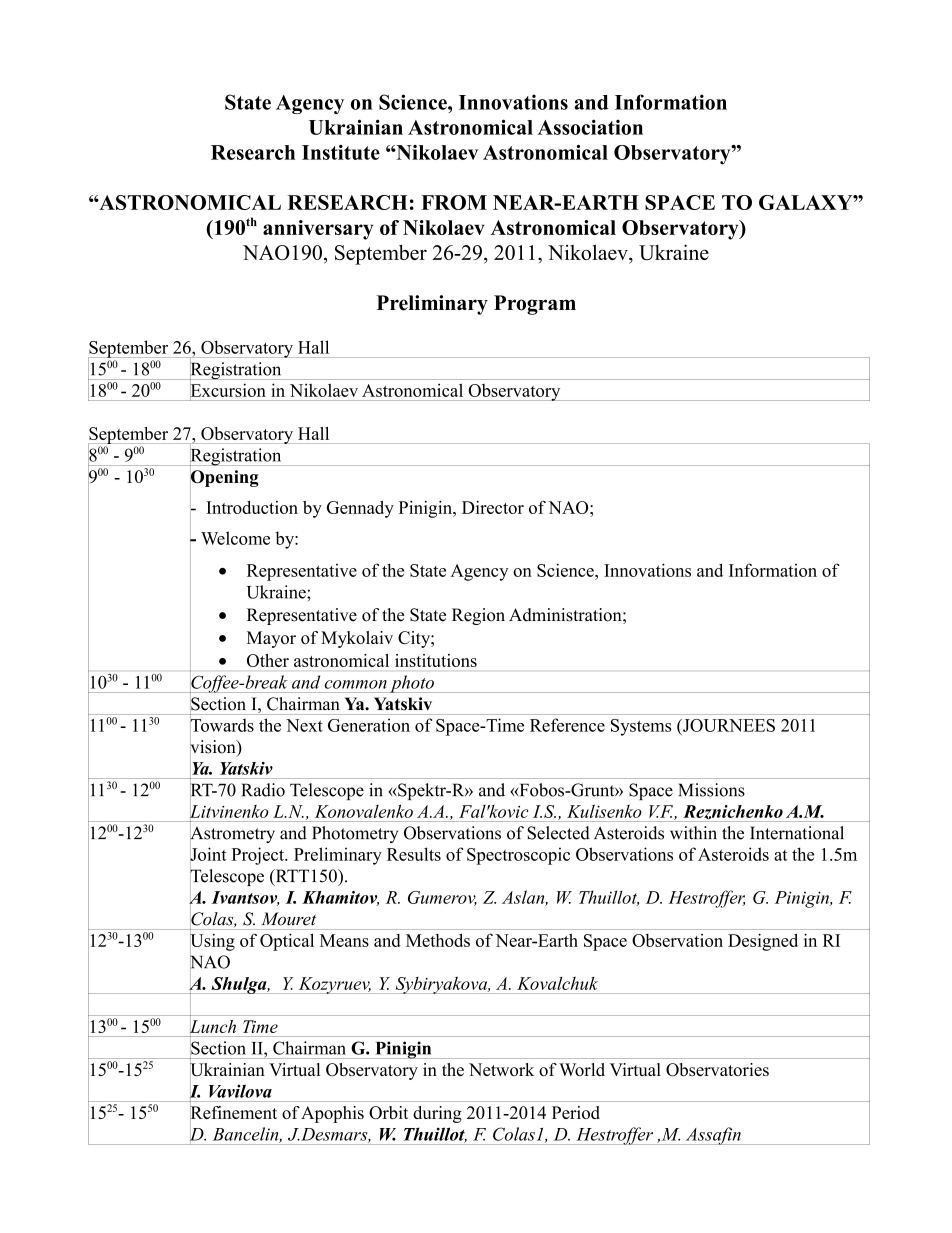  What do you see at coordinates (478, 616) in the image?
I see `Region` at bounding box center [478, 616].
